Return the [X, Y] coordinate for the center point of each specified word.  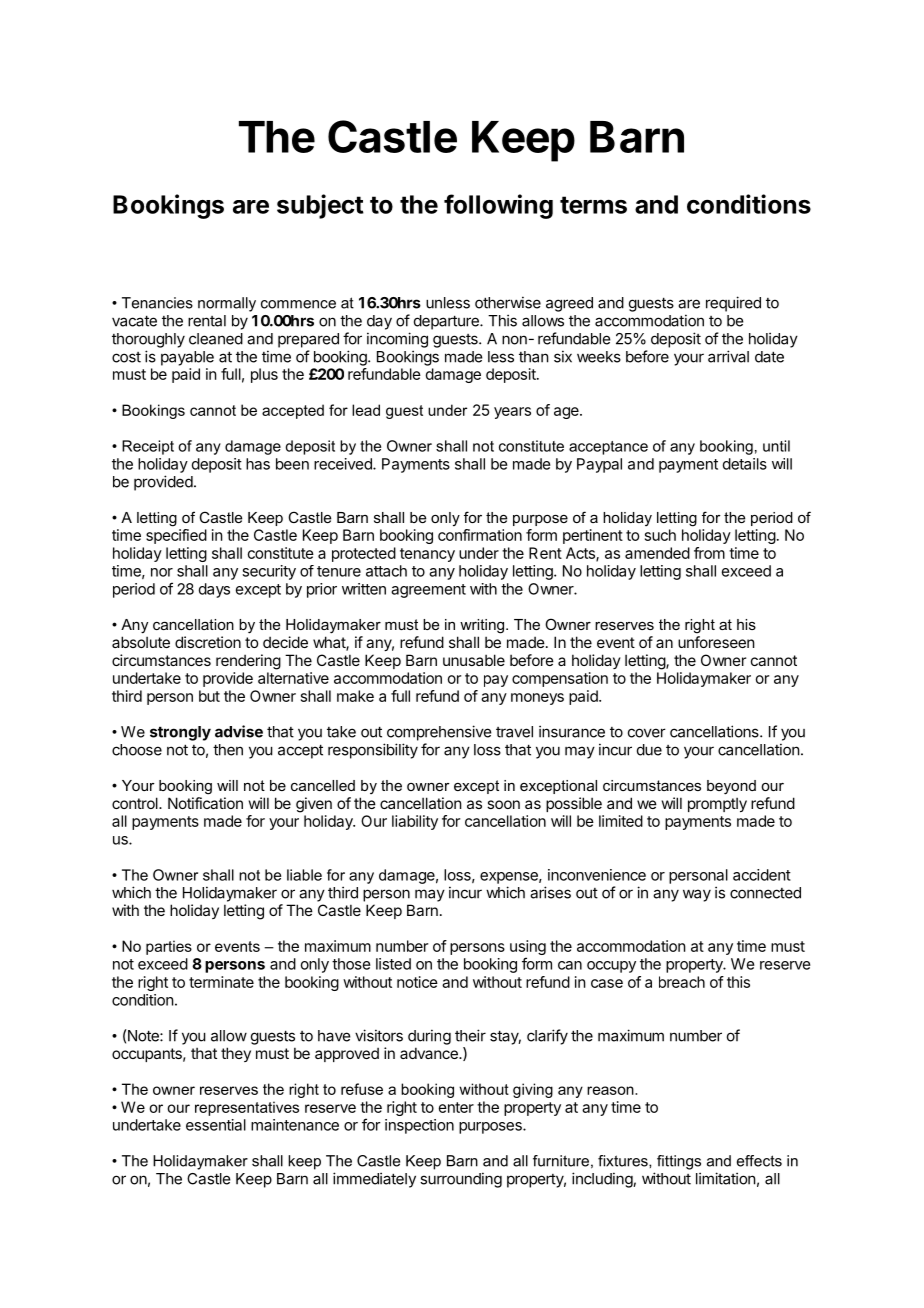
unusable [474, 660]
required [733, 304]
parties [169, 947]
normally [227, 304]
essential [216, 1125]
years [512, 413]
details [745, 464]
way [697, 895]
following [498, 206]
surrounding [461, 1180]
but [209, 696]
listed [393, 964]
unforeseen [716, 642]
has [258, 464]
